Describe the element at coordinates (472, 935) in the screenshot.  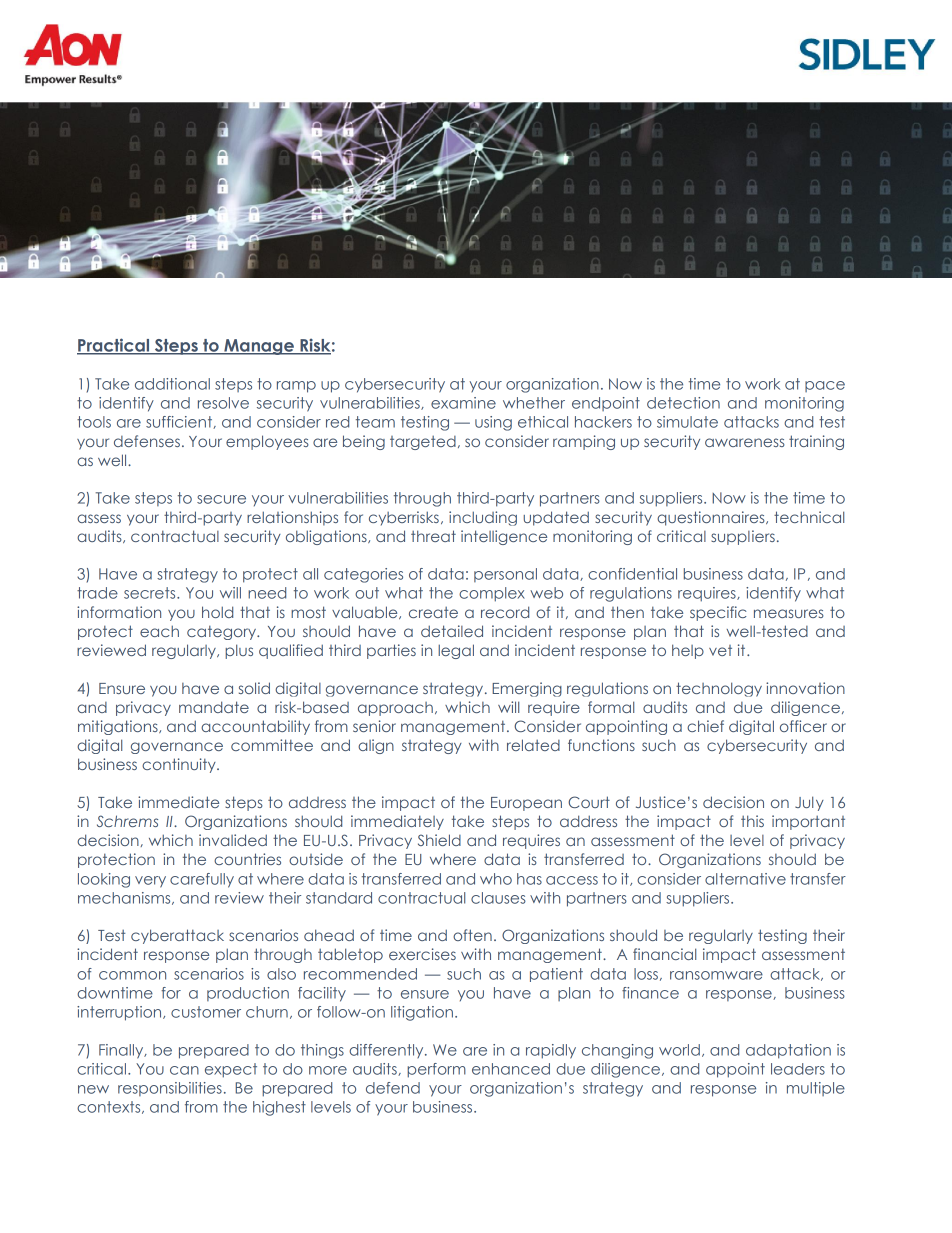
I see `often` at that location.
